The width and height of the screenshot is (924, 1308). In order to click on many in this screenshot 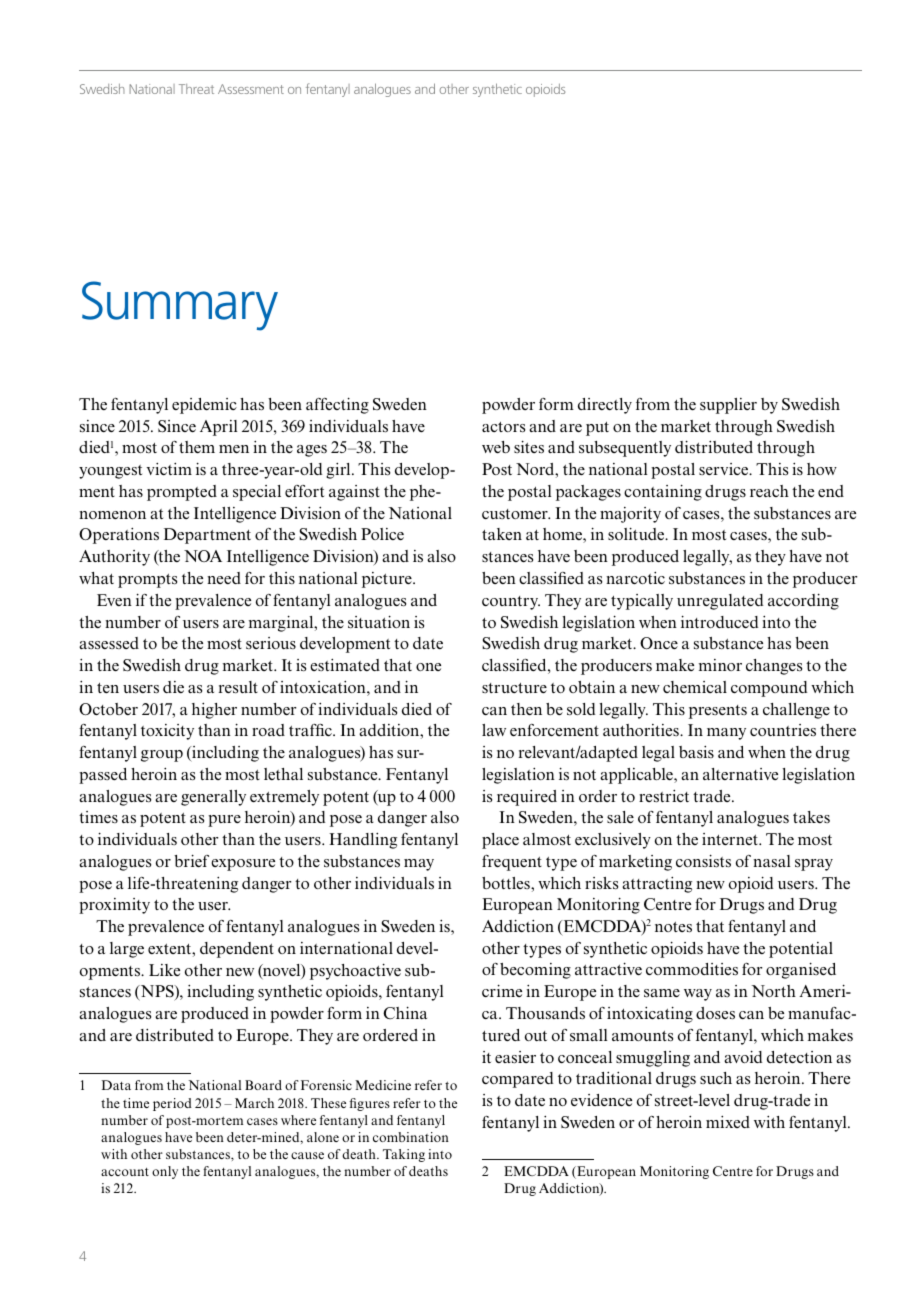, I will do `click(726, 734)`.
